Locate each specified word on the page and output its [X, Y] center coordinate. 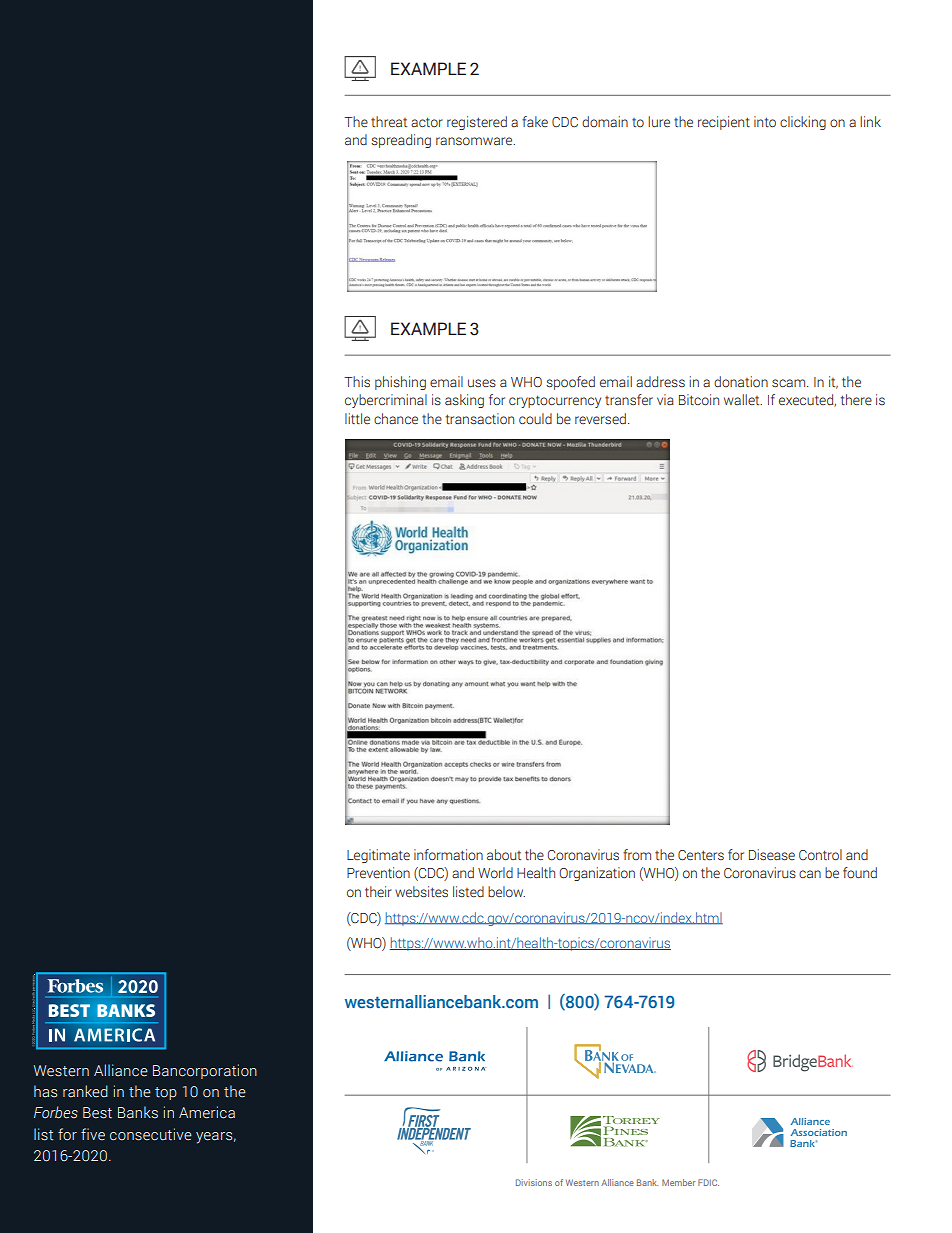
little [357, 418]
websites [421, 892]
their [378, 891]
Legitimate [378, 856]
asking [464, 401]
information [448, 854]
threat [389, 121]
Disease [772, 855]
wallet [743, 399]
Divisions [534, 1182]
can [810, 874]
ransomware [475, 141]
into [765, 122]
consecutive [151, 1134]
